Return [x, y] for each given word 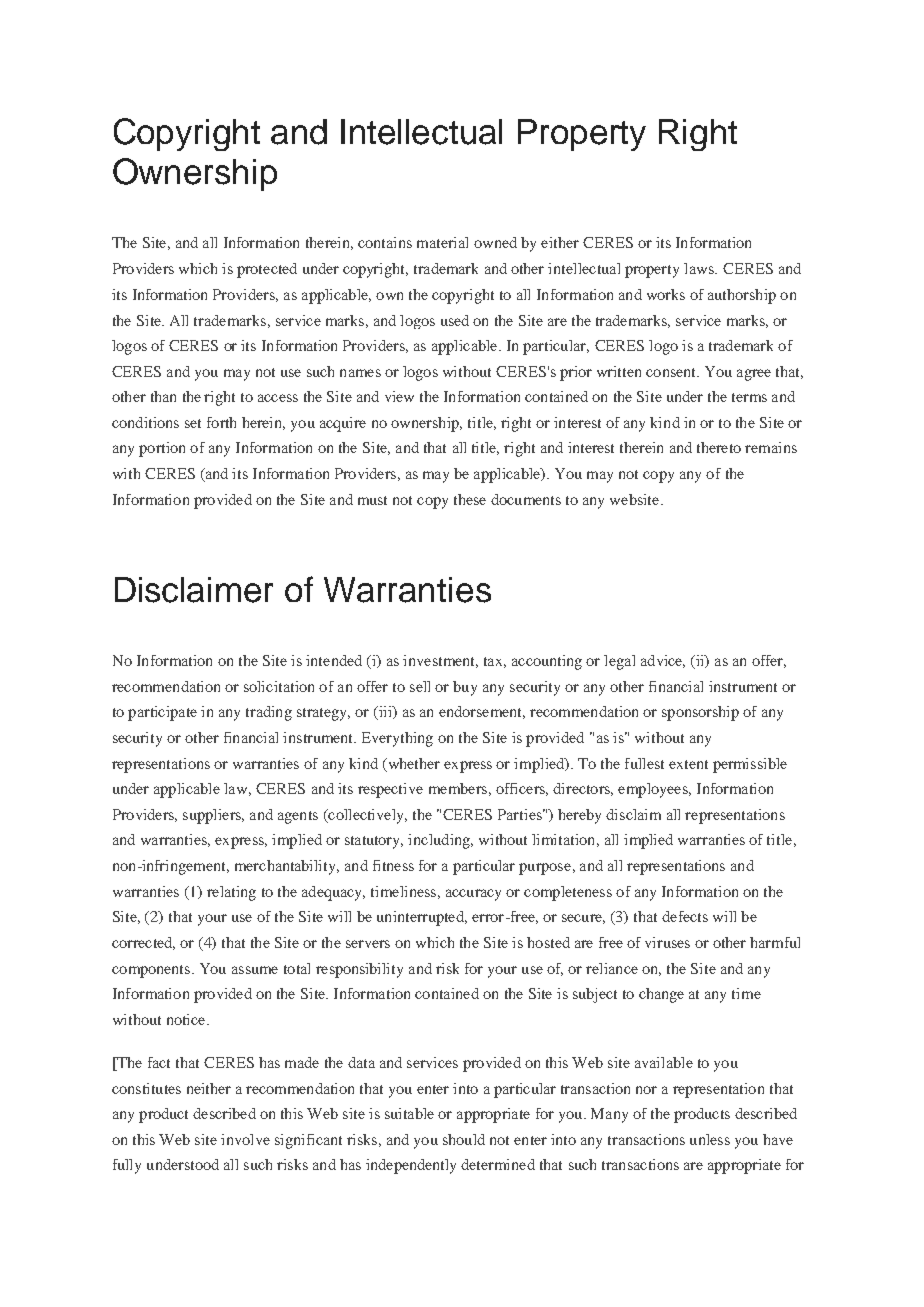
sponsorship [700, 713]
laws [700, 268]
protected [267, 270]
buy [465, 688]
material [442, 242]
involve [245, 1139]
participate [162, 713]
